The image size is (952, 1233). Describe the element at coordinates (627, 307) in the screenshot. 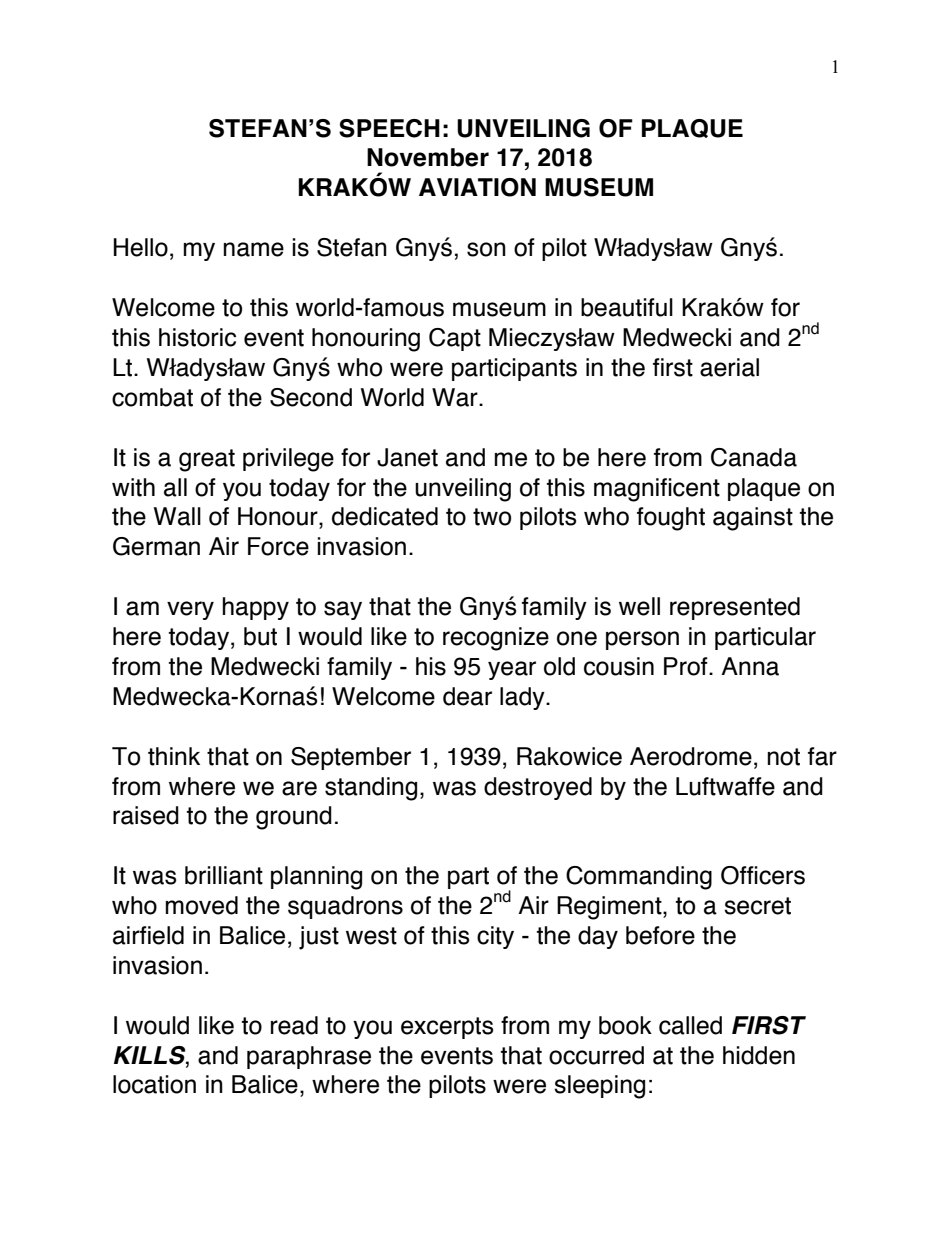

I see `beautiful` at that location.
